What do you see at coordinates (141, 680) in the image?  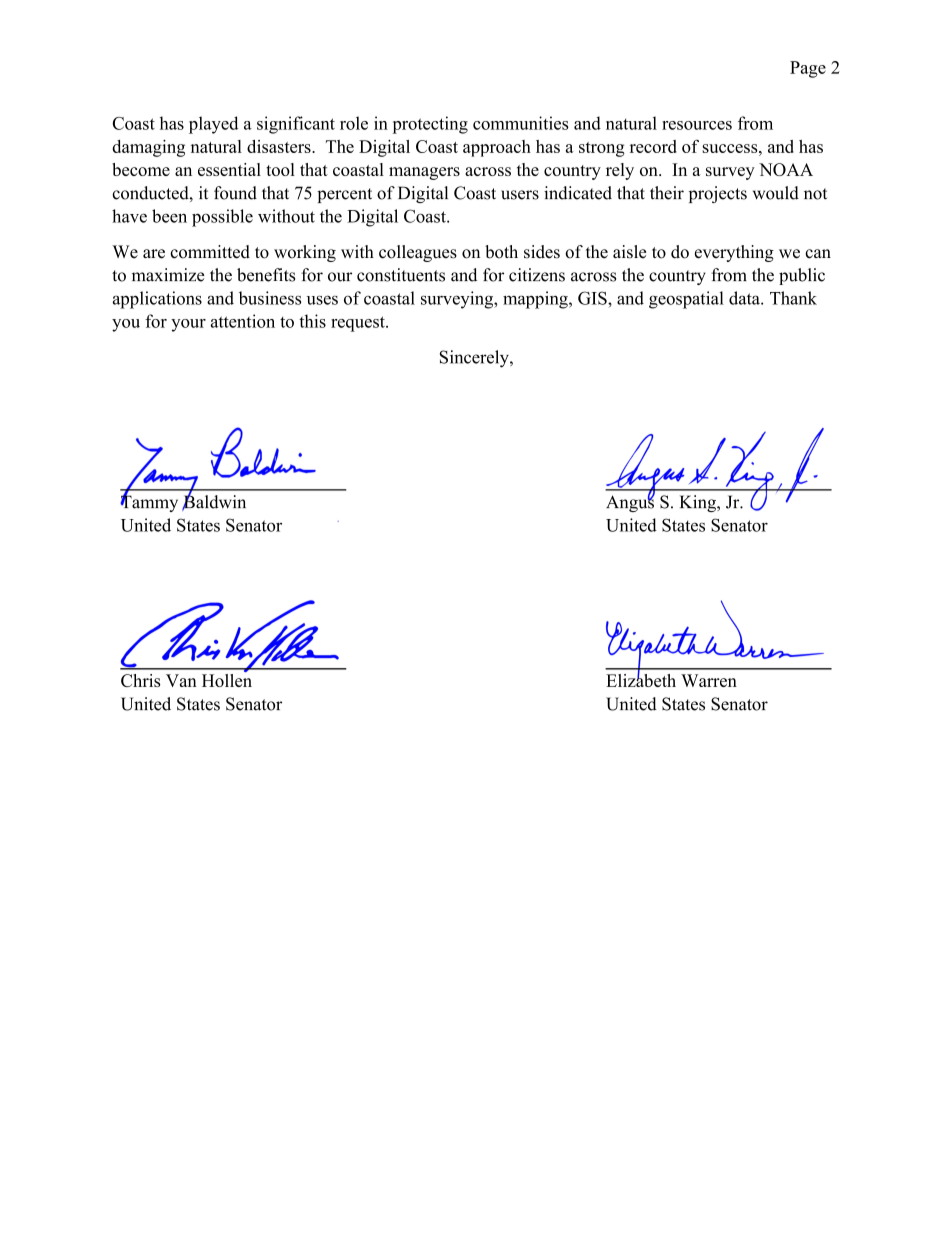 I see `Chris` at bounding box center [141, 680].
